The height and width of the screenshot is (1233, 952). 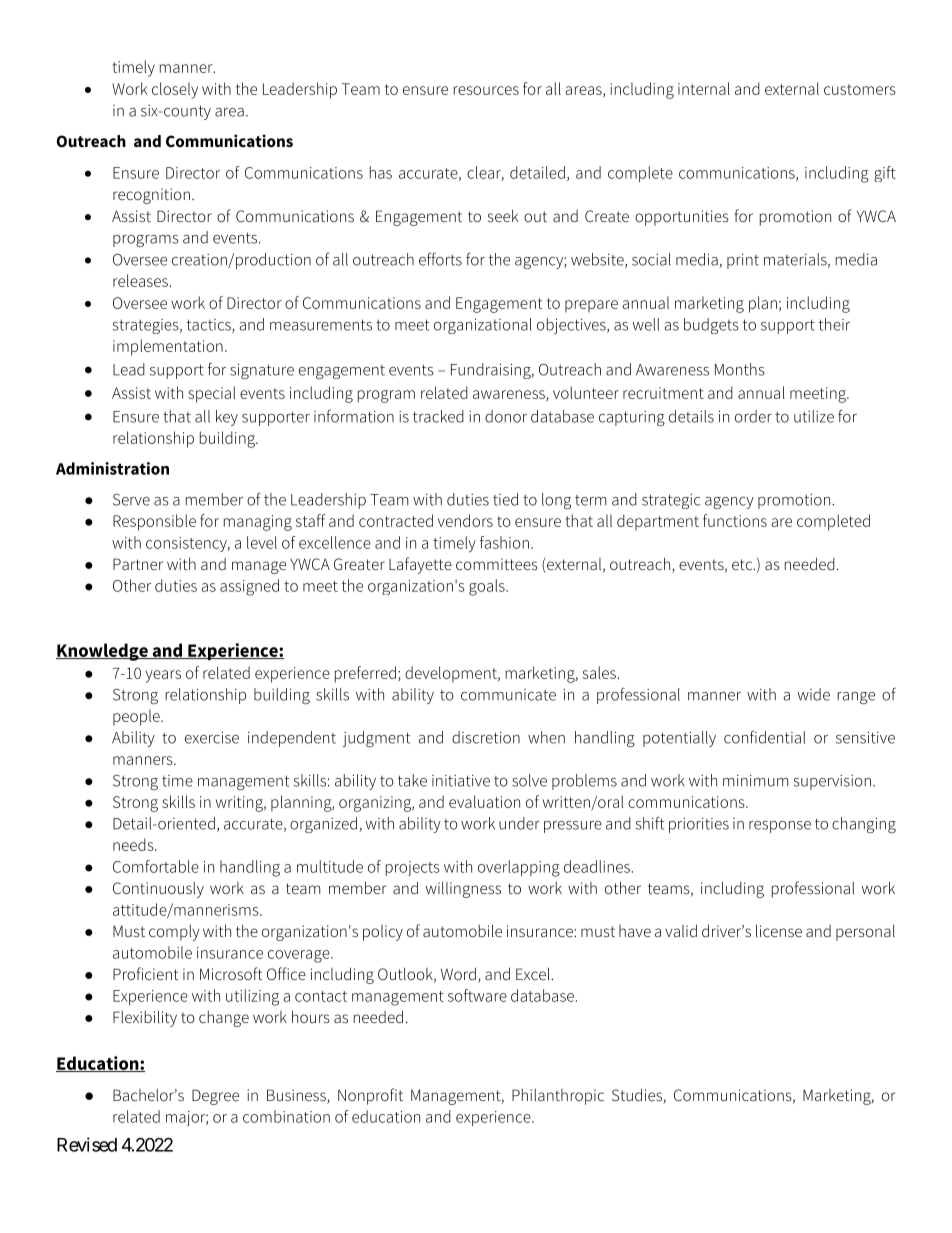 I want to click on goals, so click(x=488, y=587).
